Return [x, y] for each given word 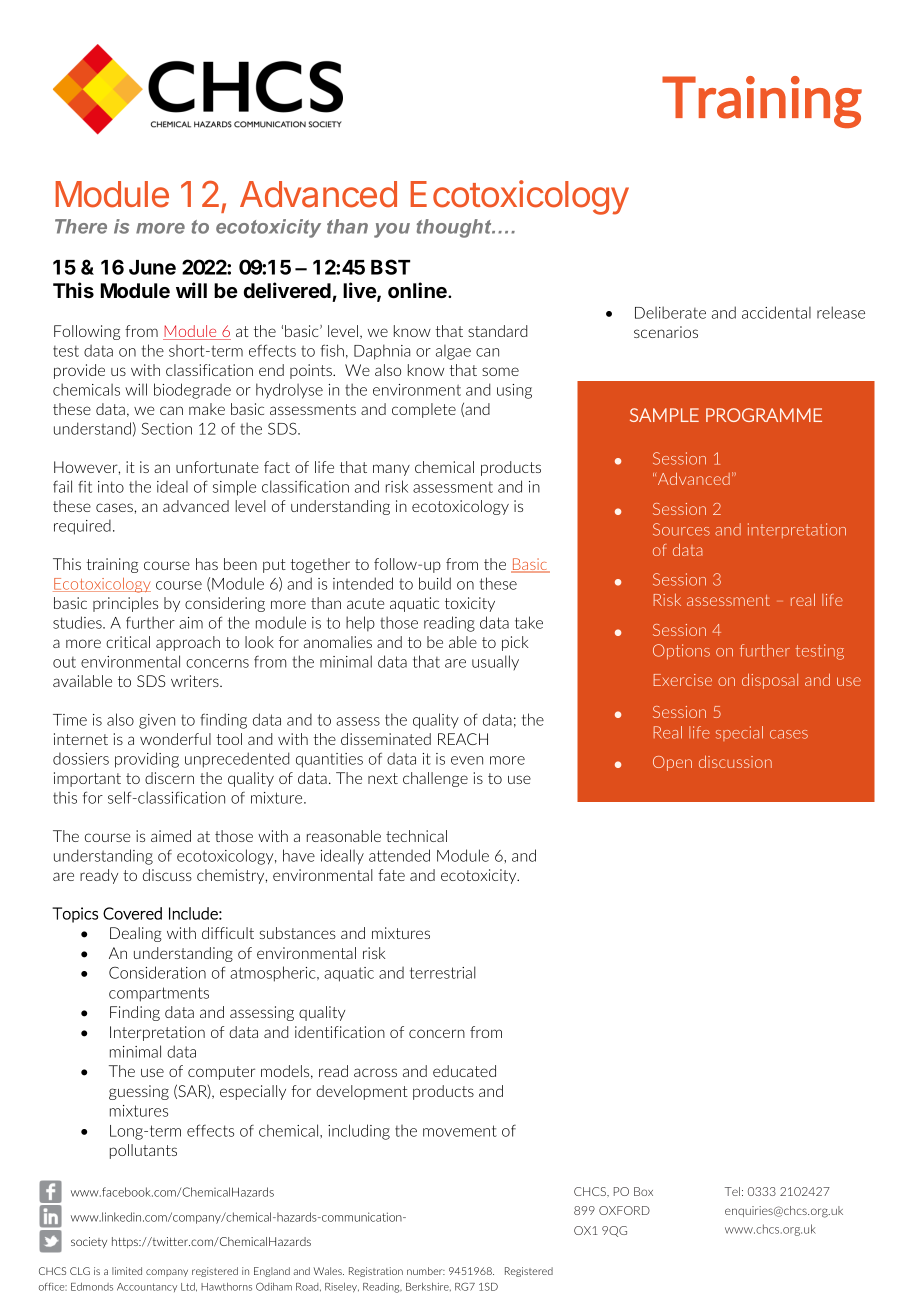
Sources [681, 529]
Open [672, 763]
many [391, 470]
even [467, 760]
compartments [159, 994]
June [152, 267]
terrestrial [443, 972]
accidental [776, 312]
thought [455, 228]
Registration [376, 1272]
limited [127, 1271]
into [111, 487]
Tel [732, 1191]
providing [147, 760]
